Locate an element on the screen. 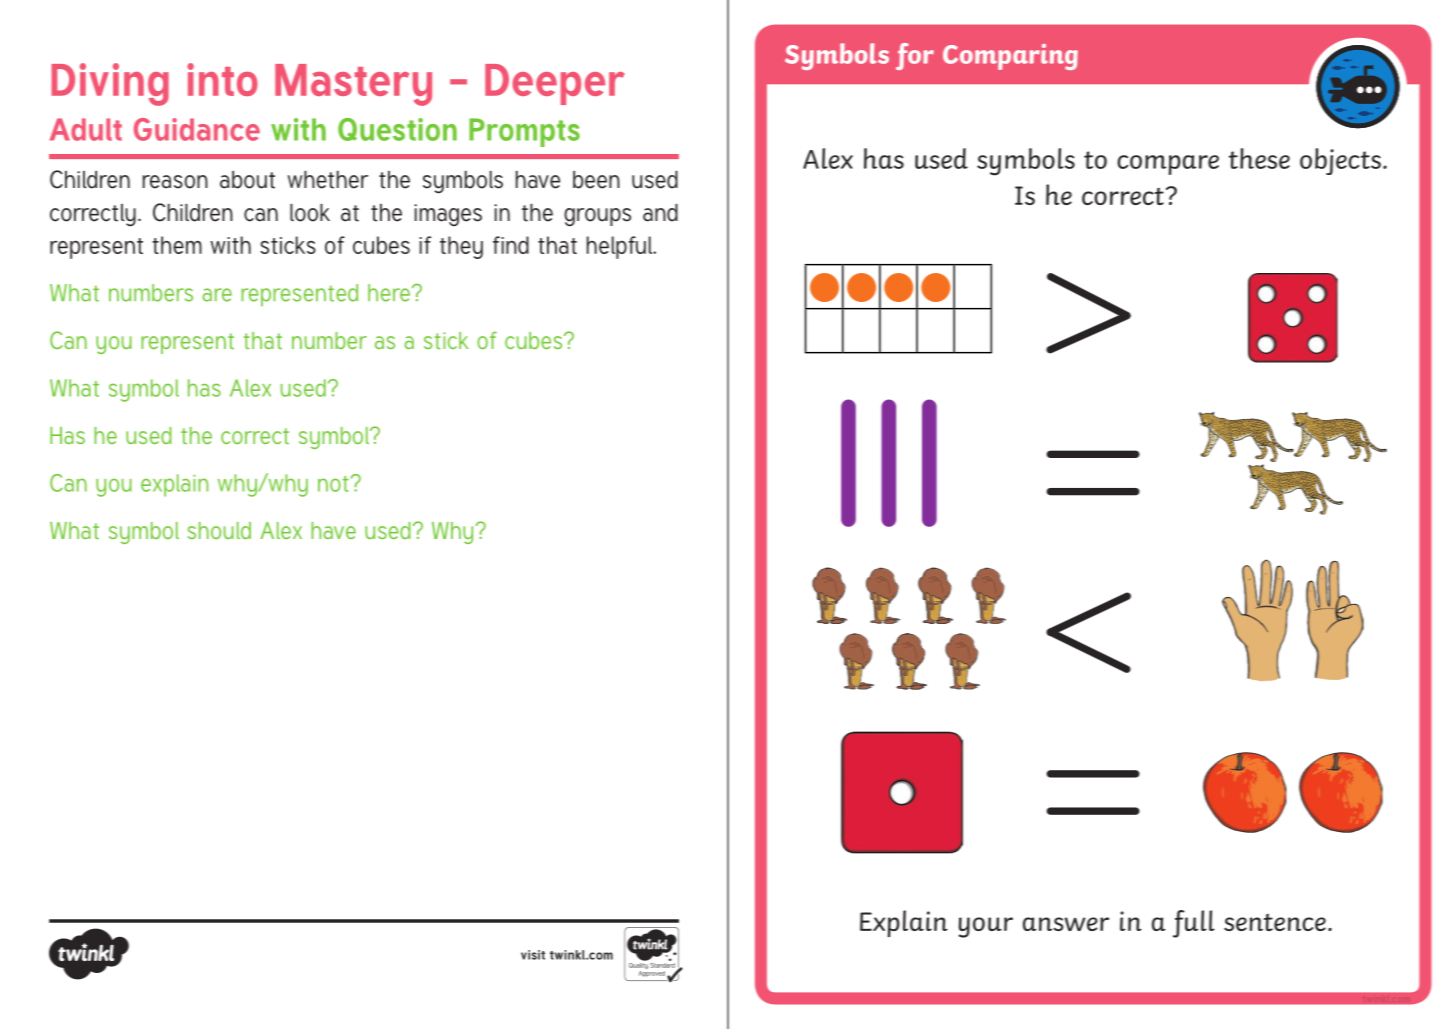  visit is located at coordinates (533, 955).
